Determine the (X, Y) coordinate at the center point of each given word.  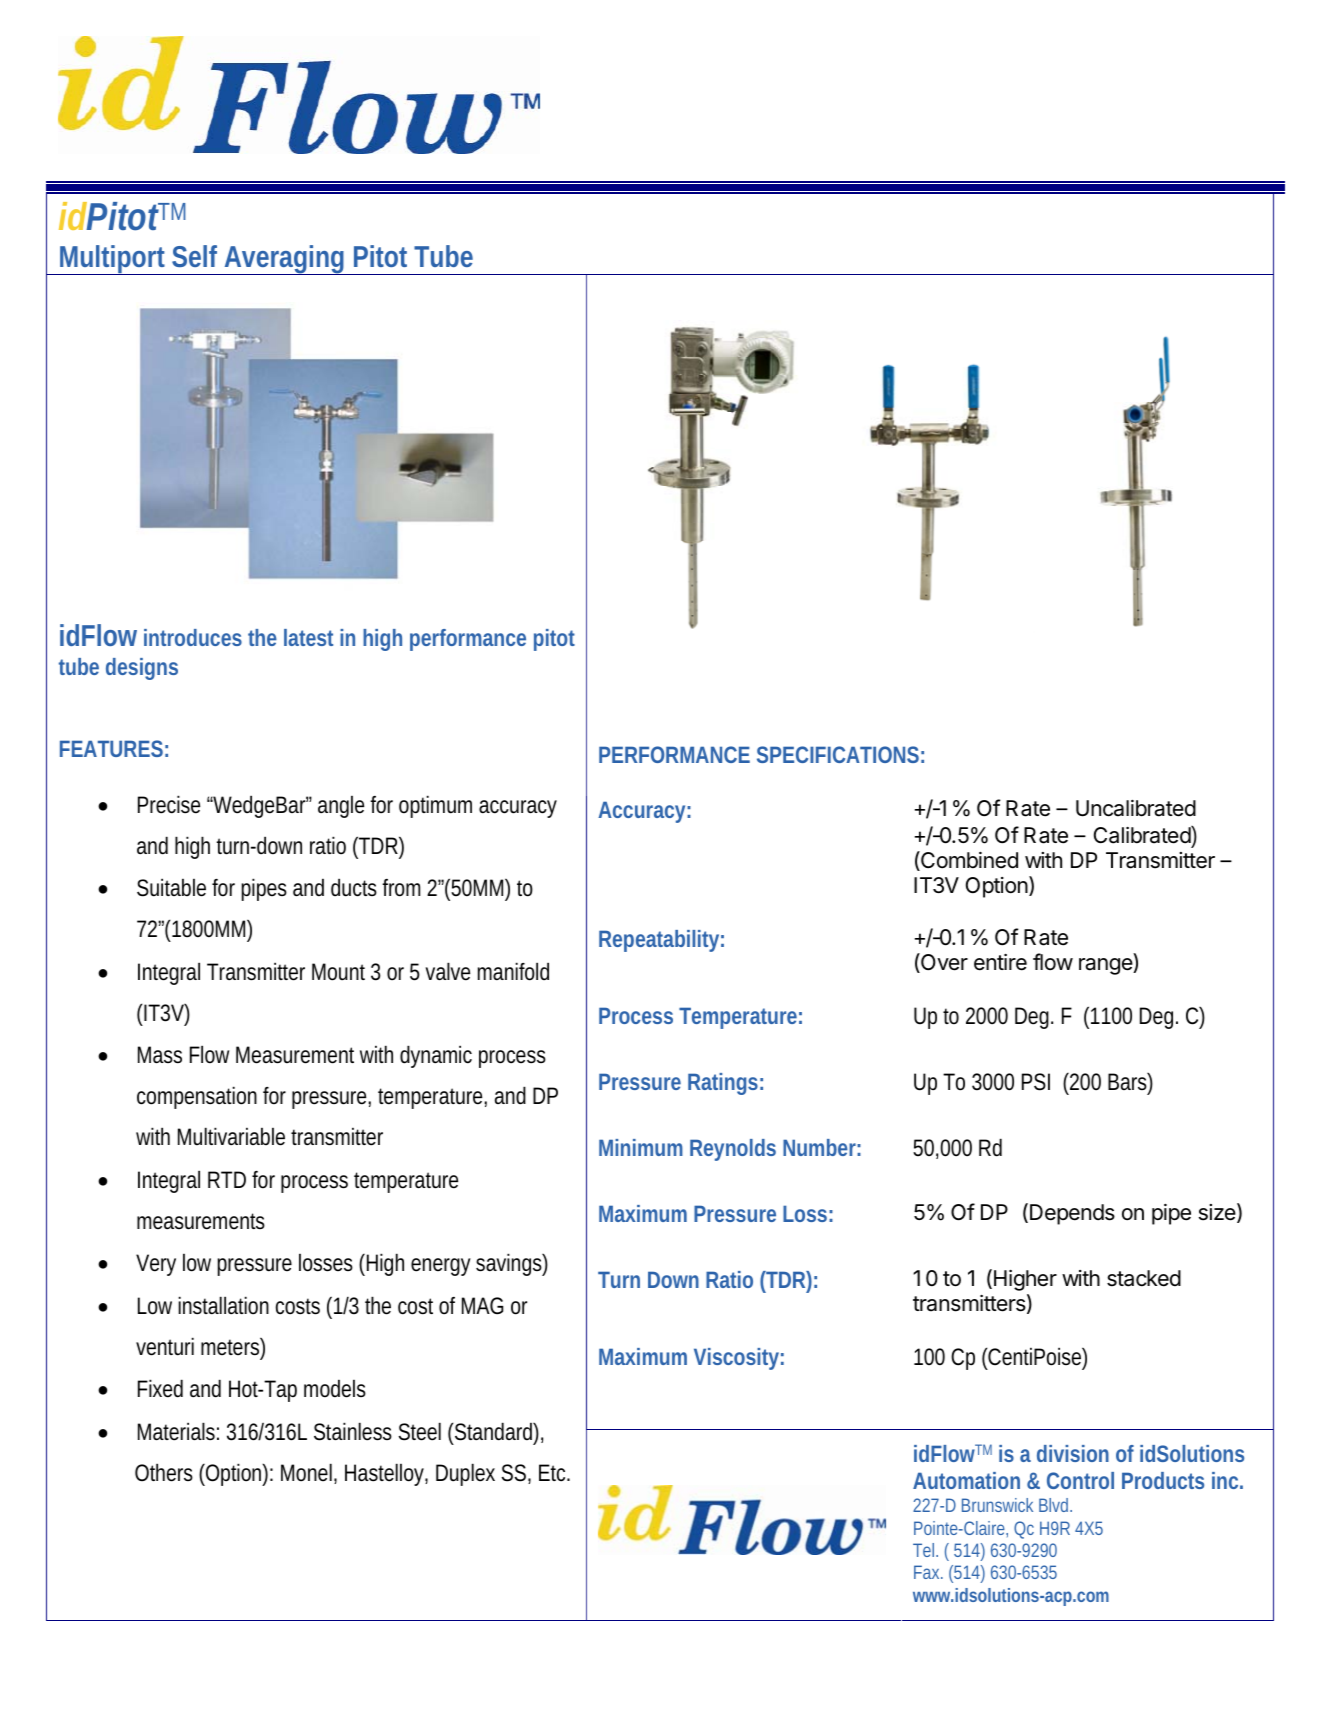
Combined (968, 861)
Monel (306, 1472)
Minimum (641, 1147)
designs (142, 669)
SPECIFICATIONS (838, 754)
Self (194, 256)
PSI (1036, 1082)
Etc (554, 1473)
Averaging (284, 260)
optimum (435, 806)
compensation (197, 1097)
